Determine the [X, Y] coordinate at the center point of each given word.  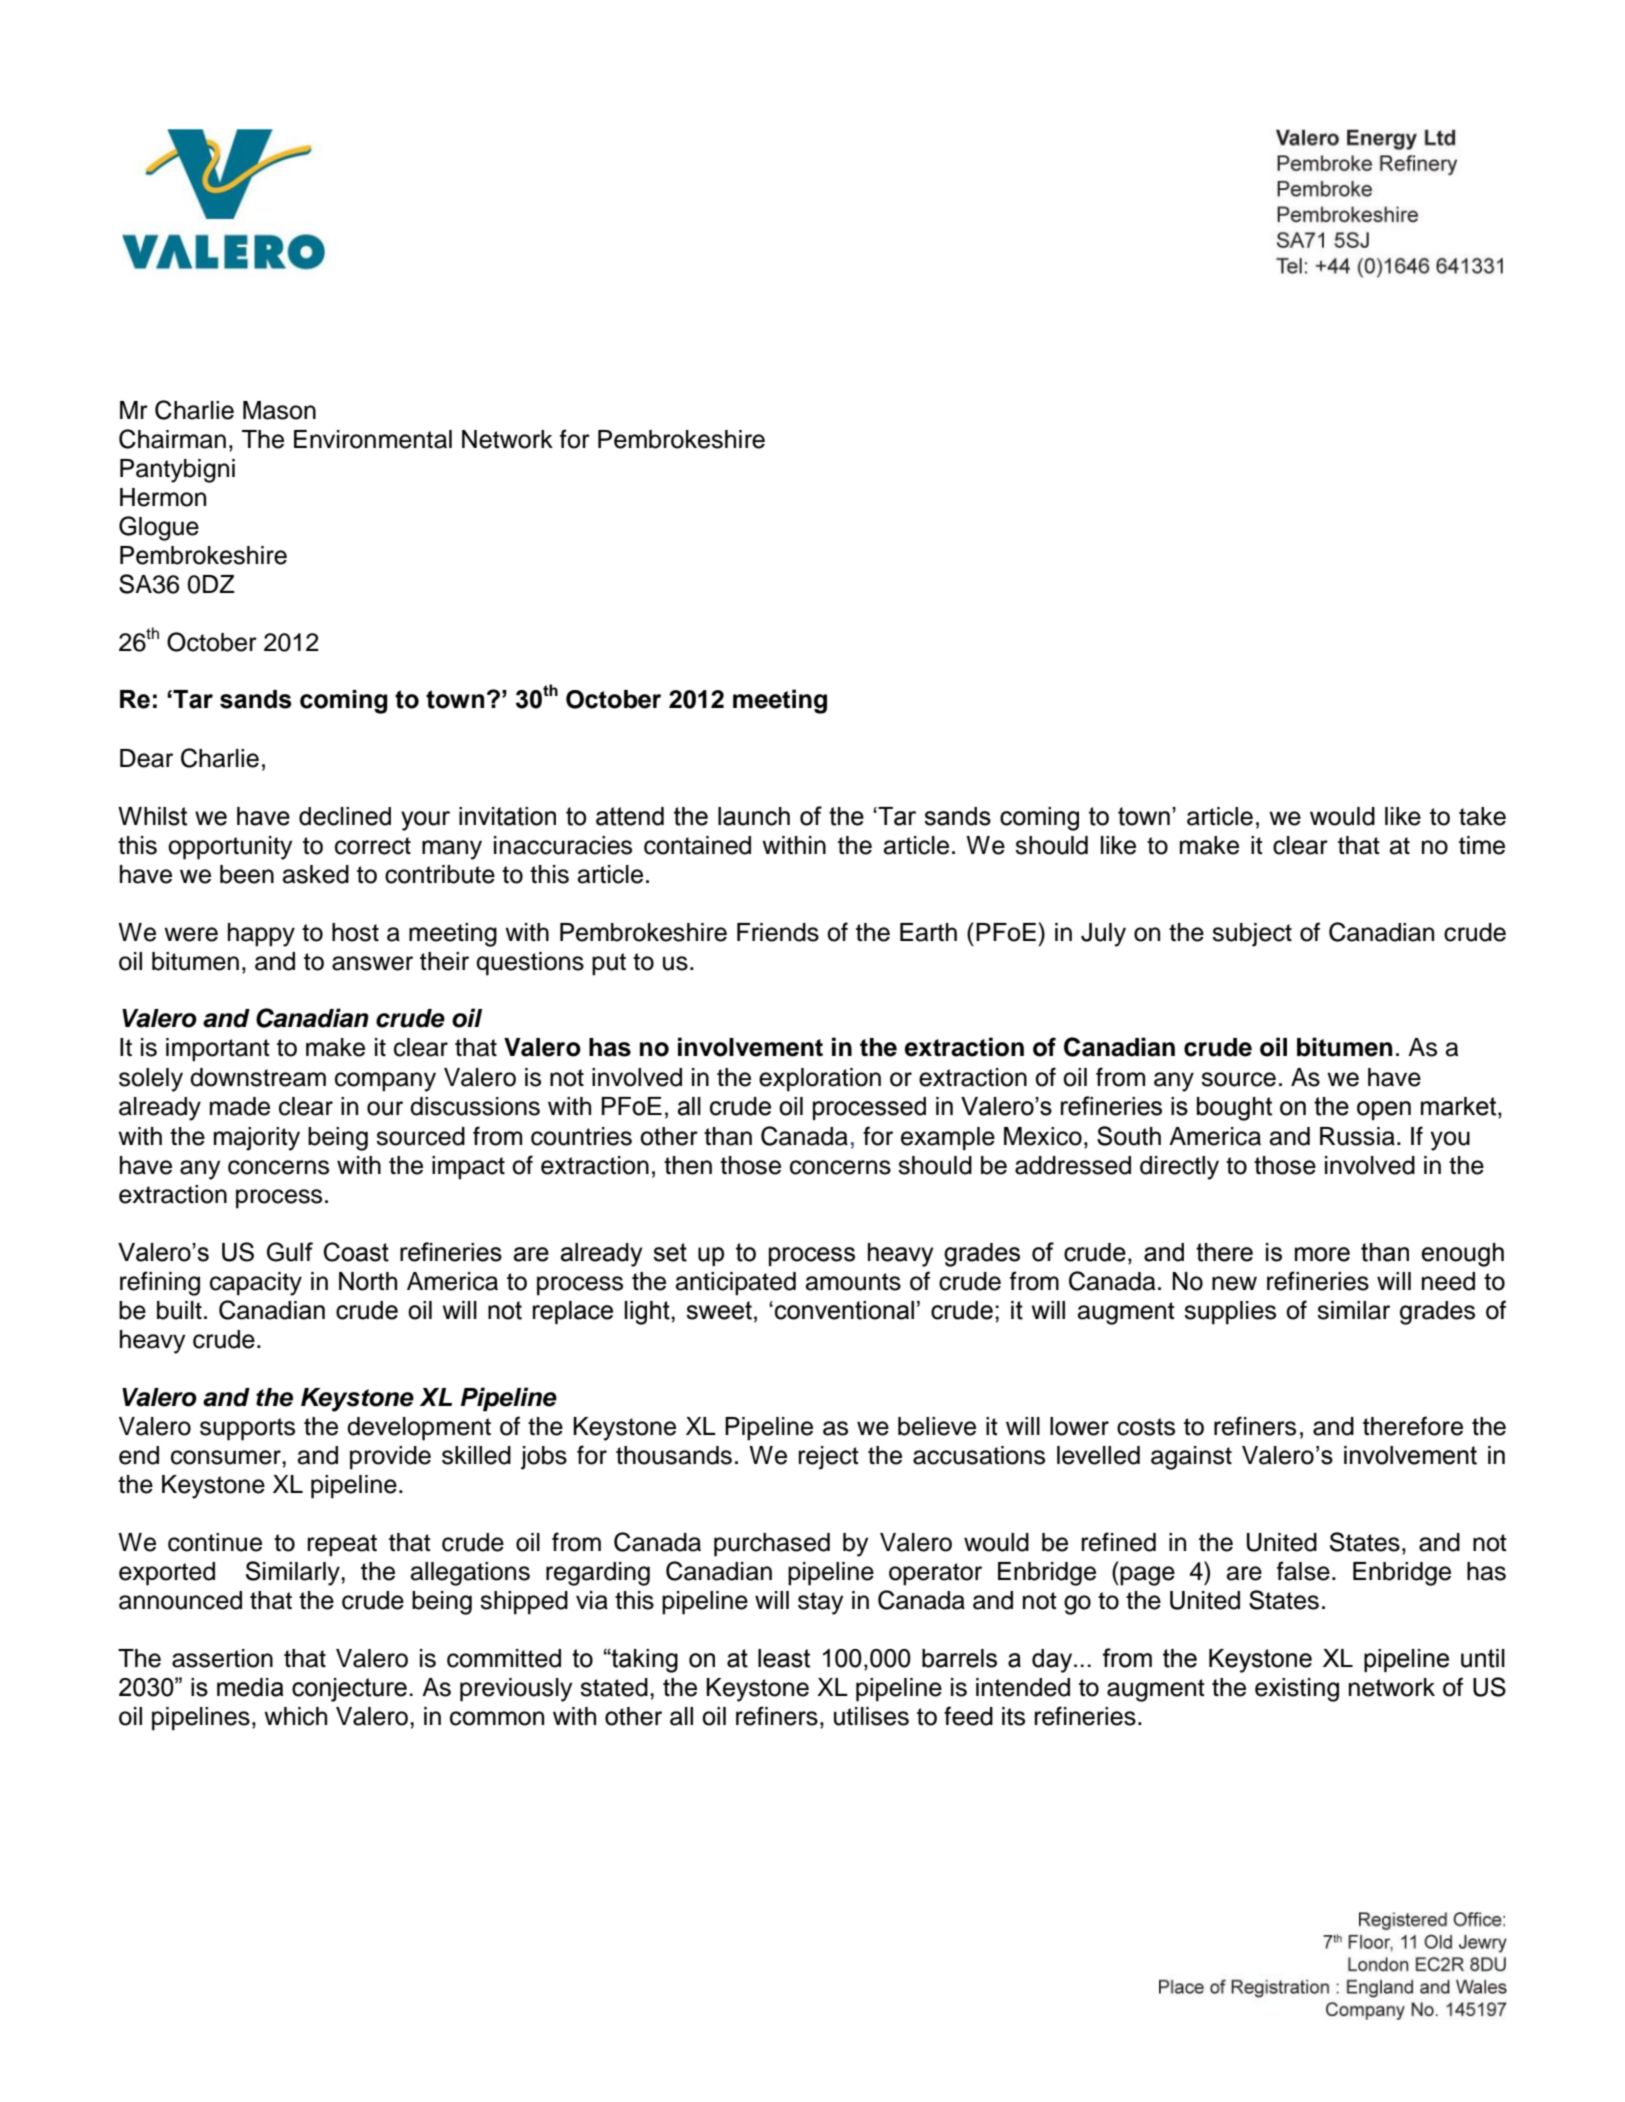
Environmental [373, 439]
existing [1297, 1690]
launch [754, 816]
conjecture [349, 1690]
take [1482, 816]
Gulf [290, 1252]
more [1322, 1254]
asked [316, 874]
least [784, 1658]
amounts [853, 1282]
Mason [279, 410]
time [1482, 845]
